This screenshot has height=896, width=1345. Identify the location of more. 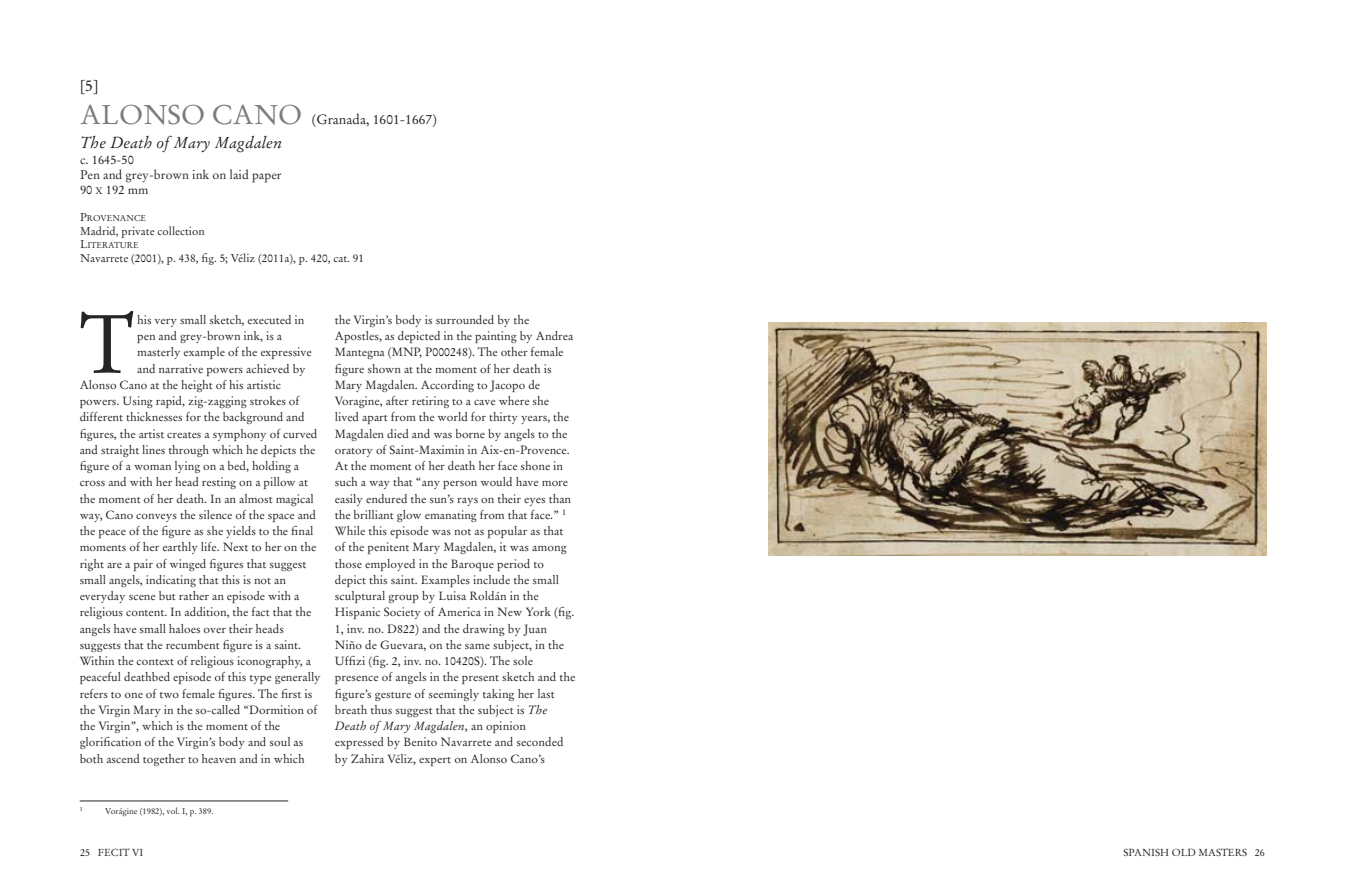
(555, 483).
